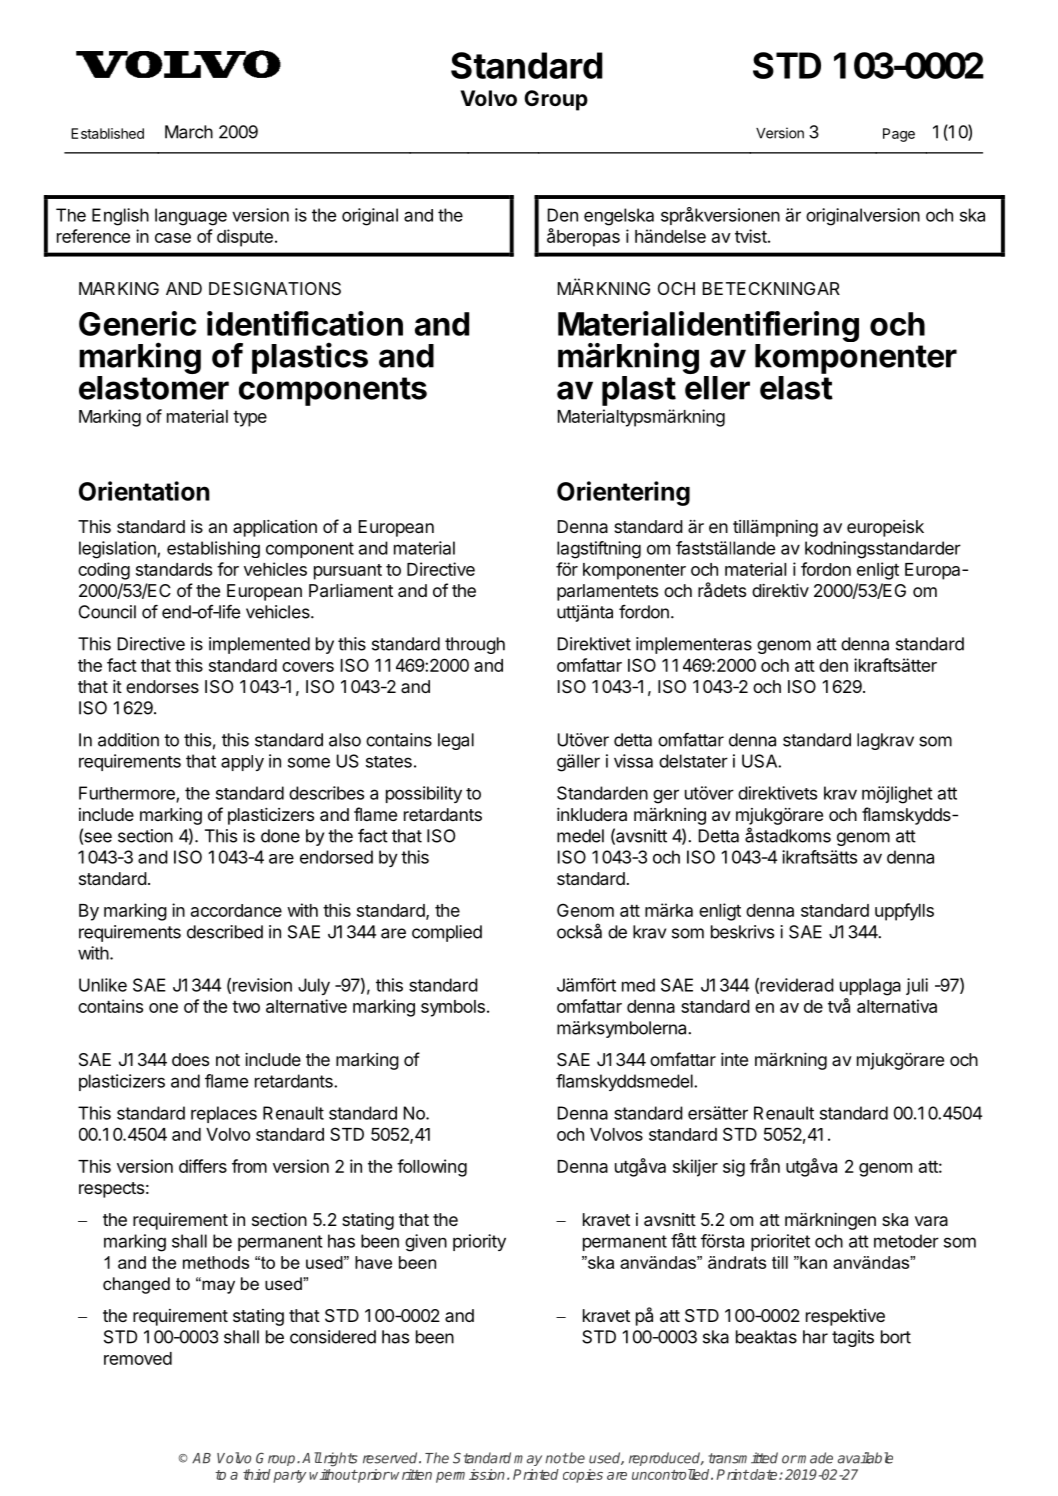 This screenshot has height=1496, width=1058. I want to click on removed, so click(138, 1358).
